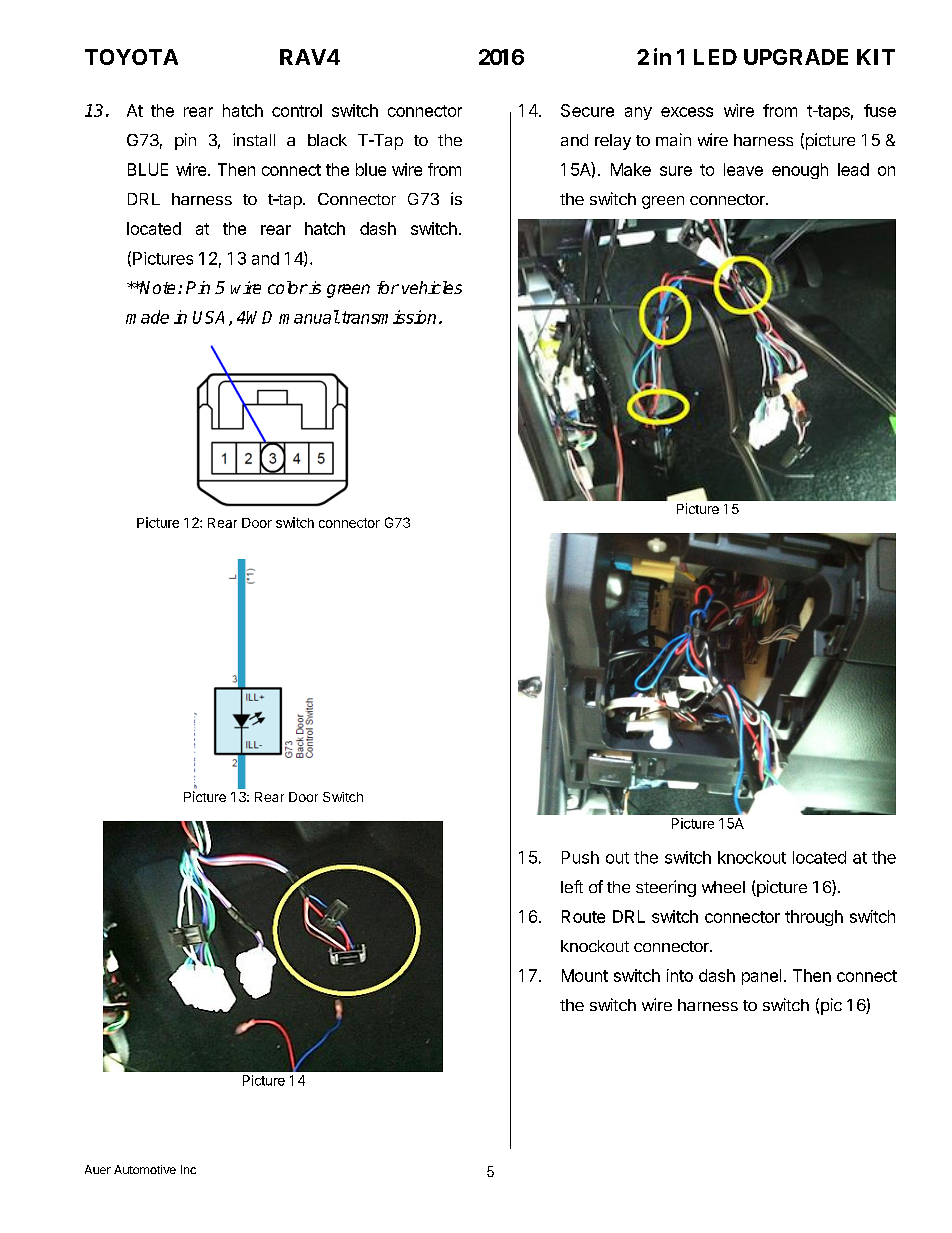 This screenshot has width=952, height=1233. I want to click on USA, so click(208, 317).
